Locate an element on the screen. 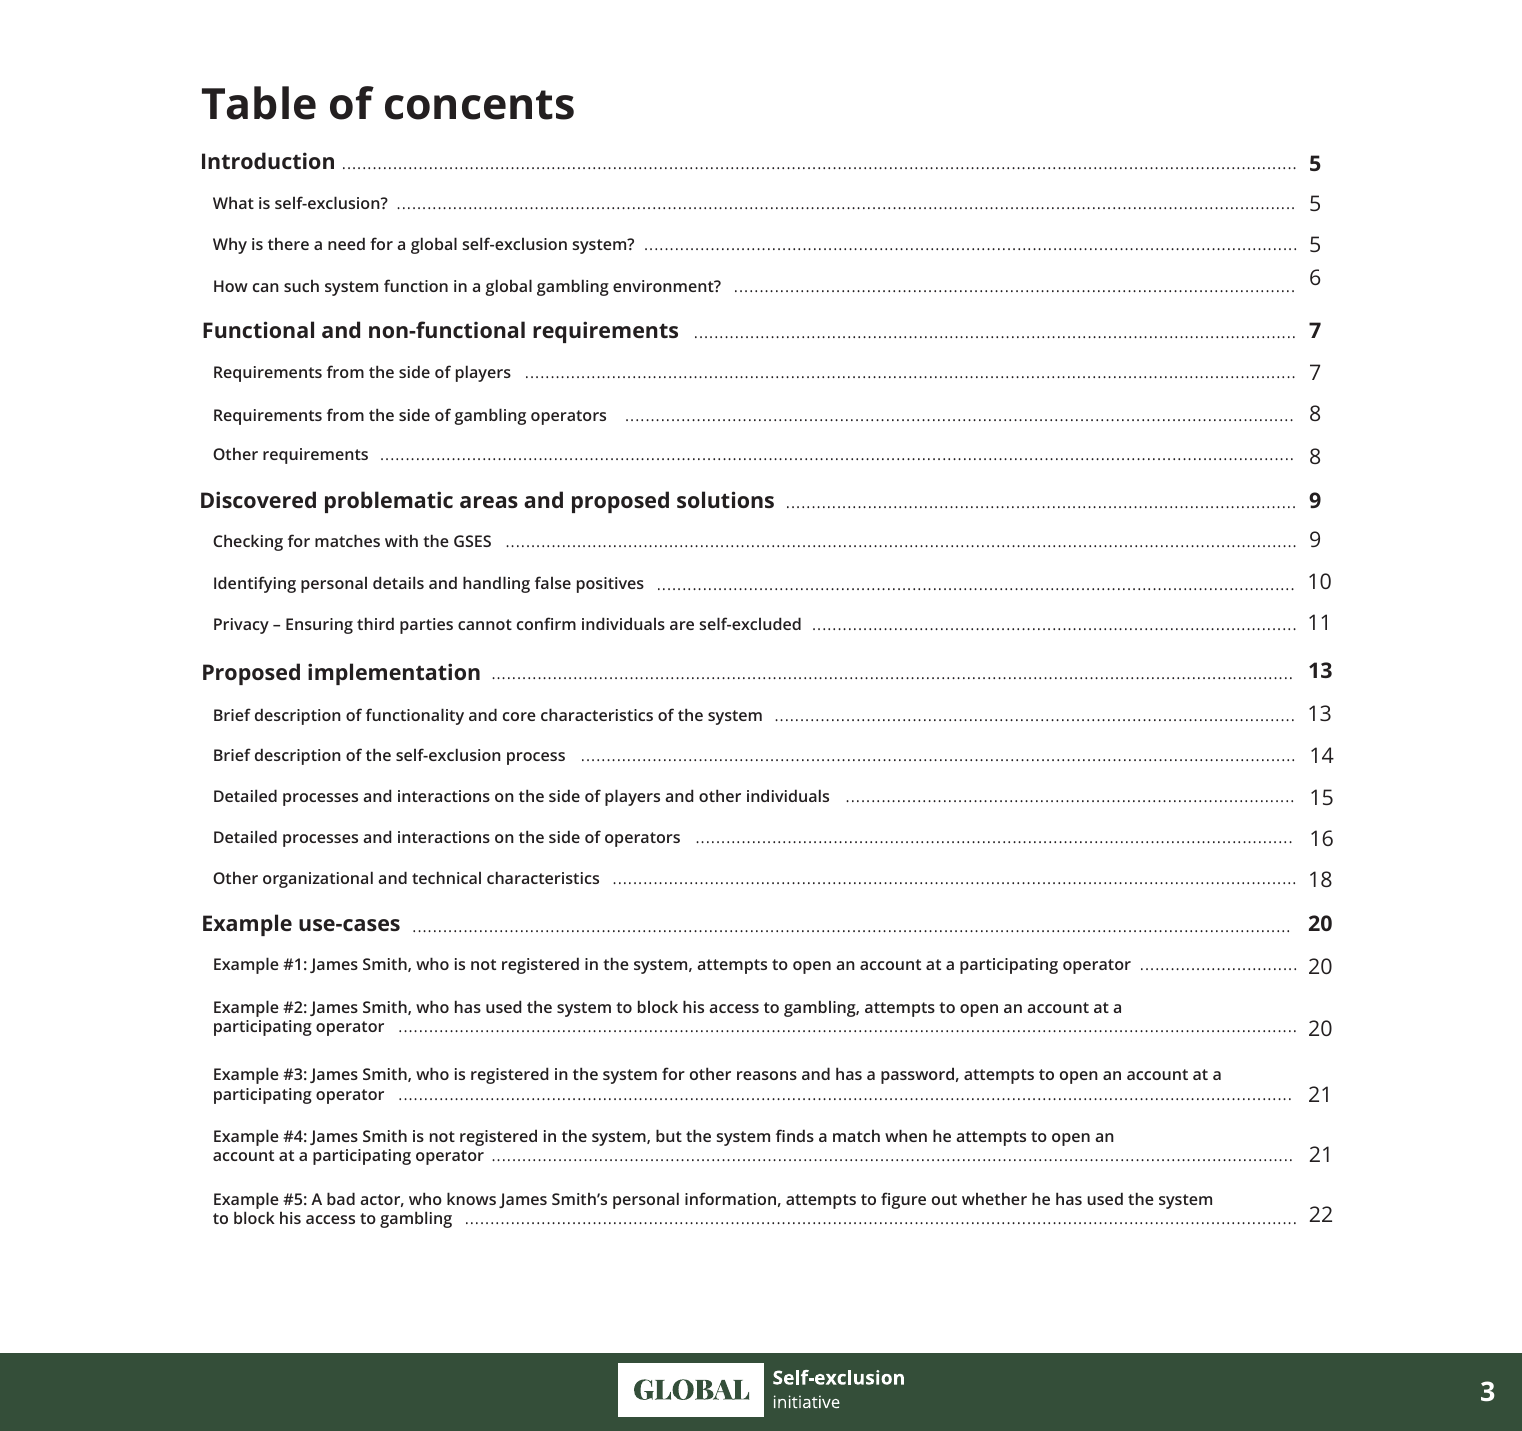 This screenshot has height=1431, width=1522. false is located at coordinates (553, 582).
